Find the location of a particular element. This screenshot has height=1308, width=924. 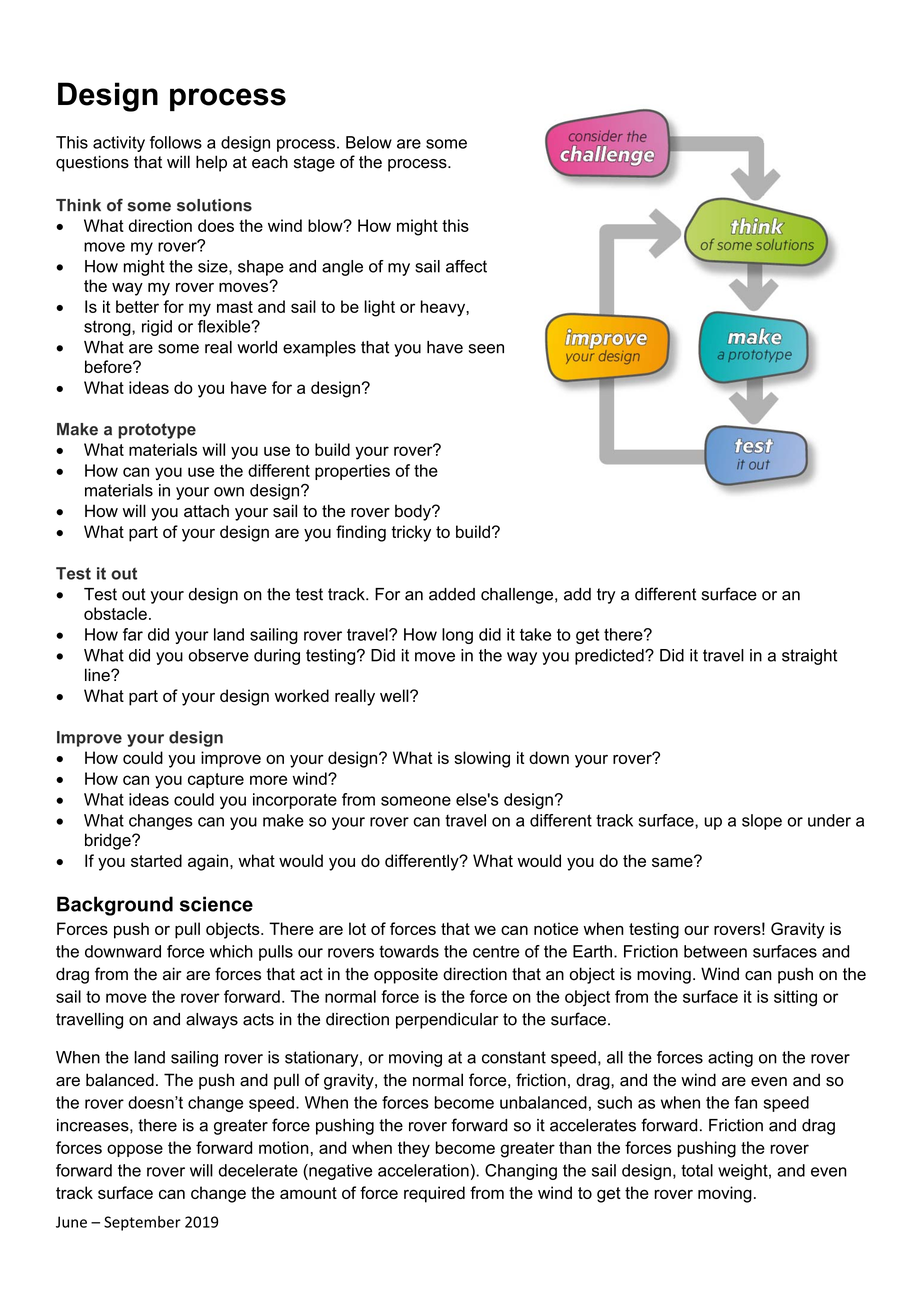

required is located at coordinates (434, 1194).
